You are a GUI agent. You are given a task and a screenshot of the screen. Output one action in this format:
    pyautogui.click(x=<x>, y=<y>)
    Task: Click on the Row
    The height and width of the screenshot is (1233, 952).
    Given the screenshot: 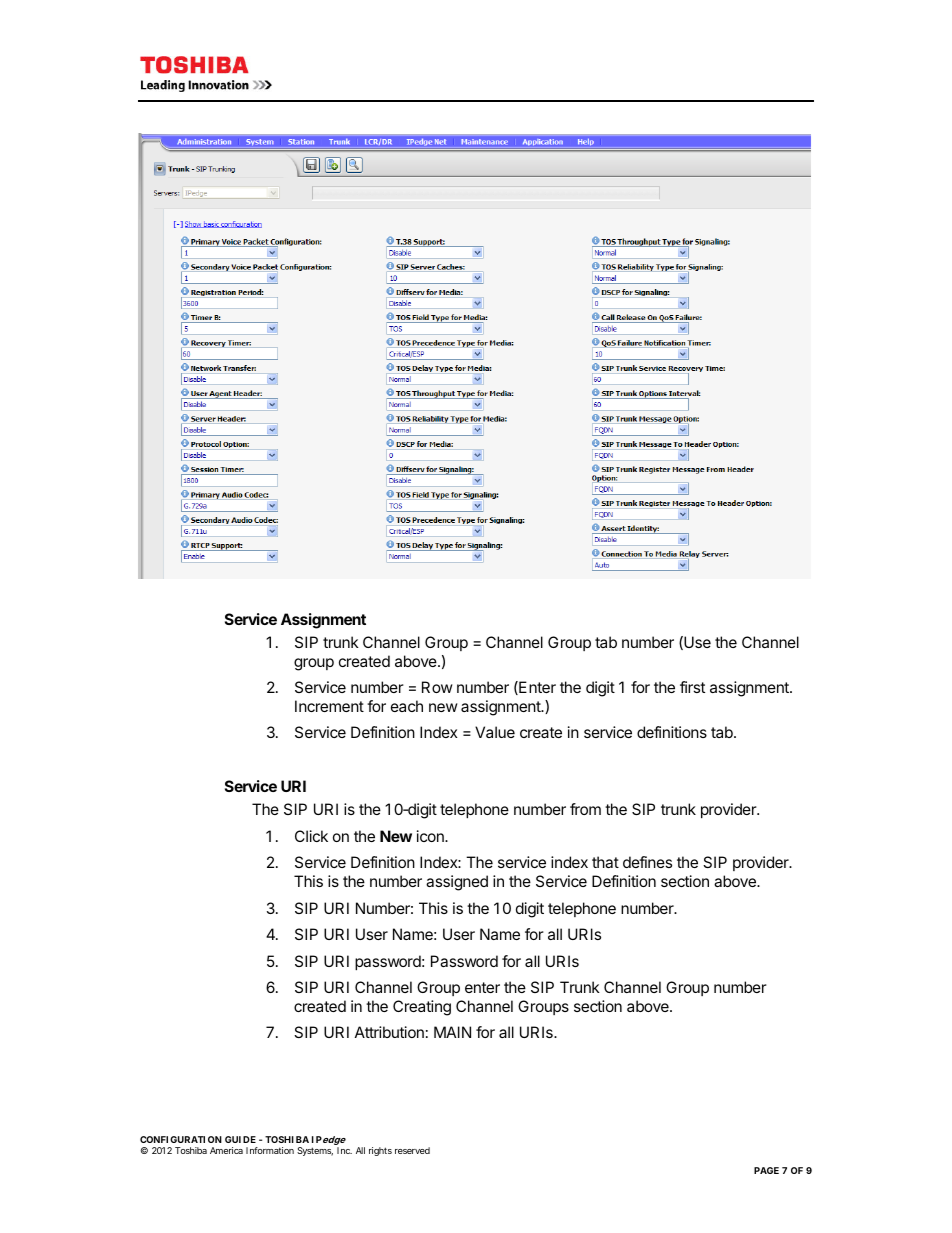 What is the action you would take?
    pyautogui.click(x=437, y=687)
